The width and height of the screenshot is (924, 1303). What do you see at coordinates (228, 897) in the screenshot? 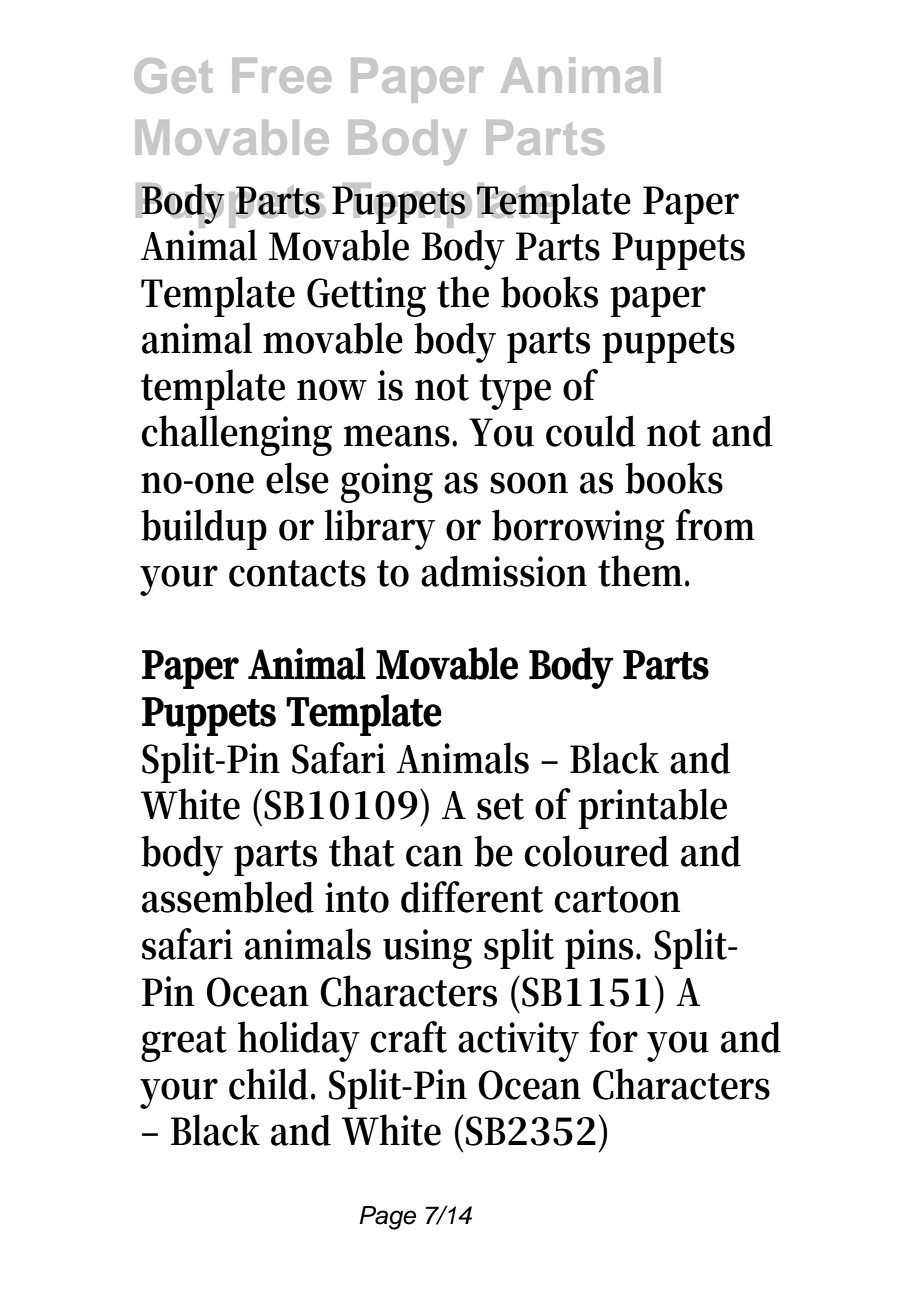
I see `assembled` at bounding box center [228, 897].
